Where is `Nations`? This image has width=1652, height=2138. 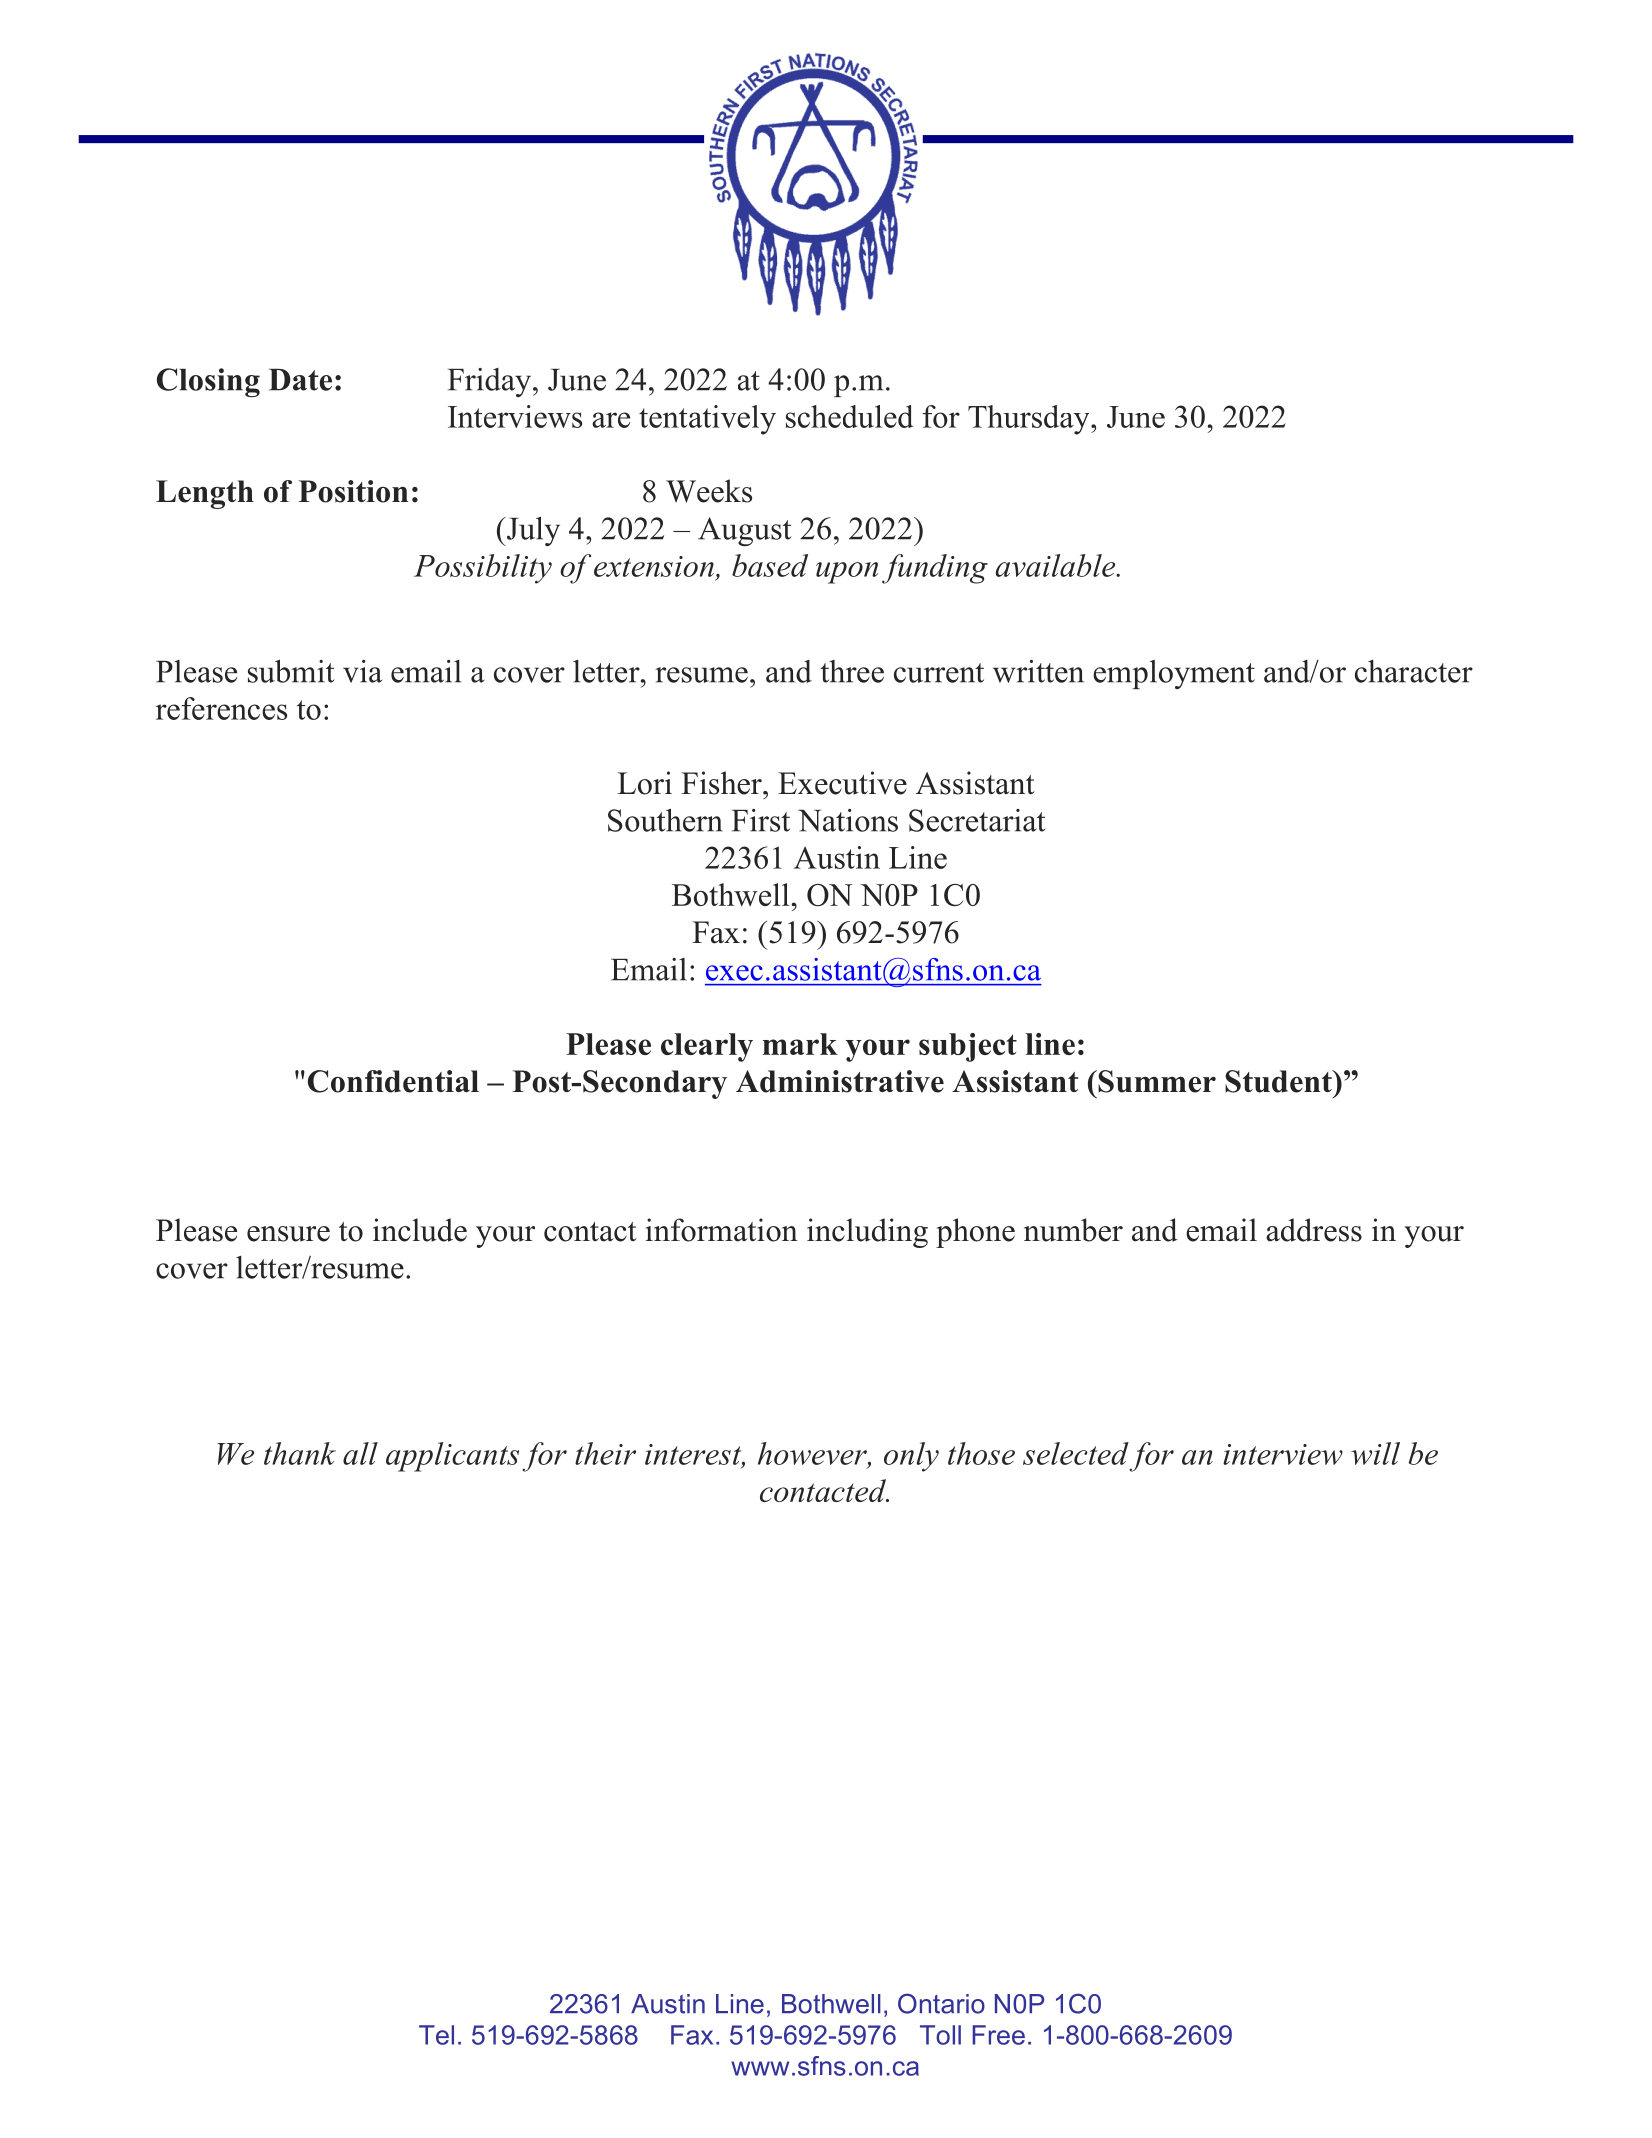 Nations is located at coordinates (848, 820).
